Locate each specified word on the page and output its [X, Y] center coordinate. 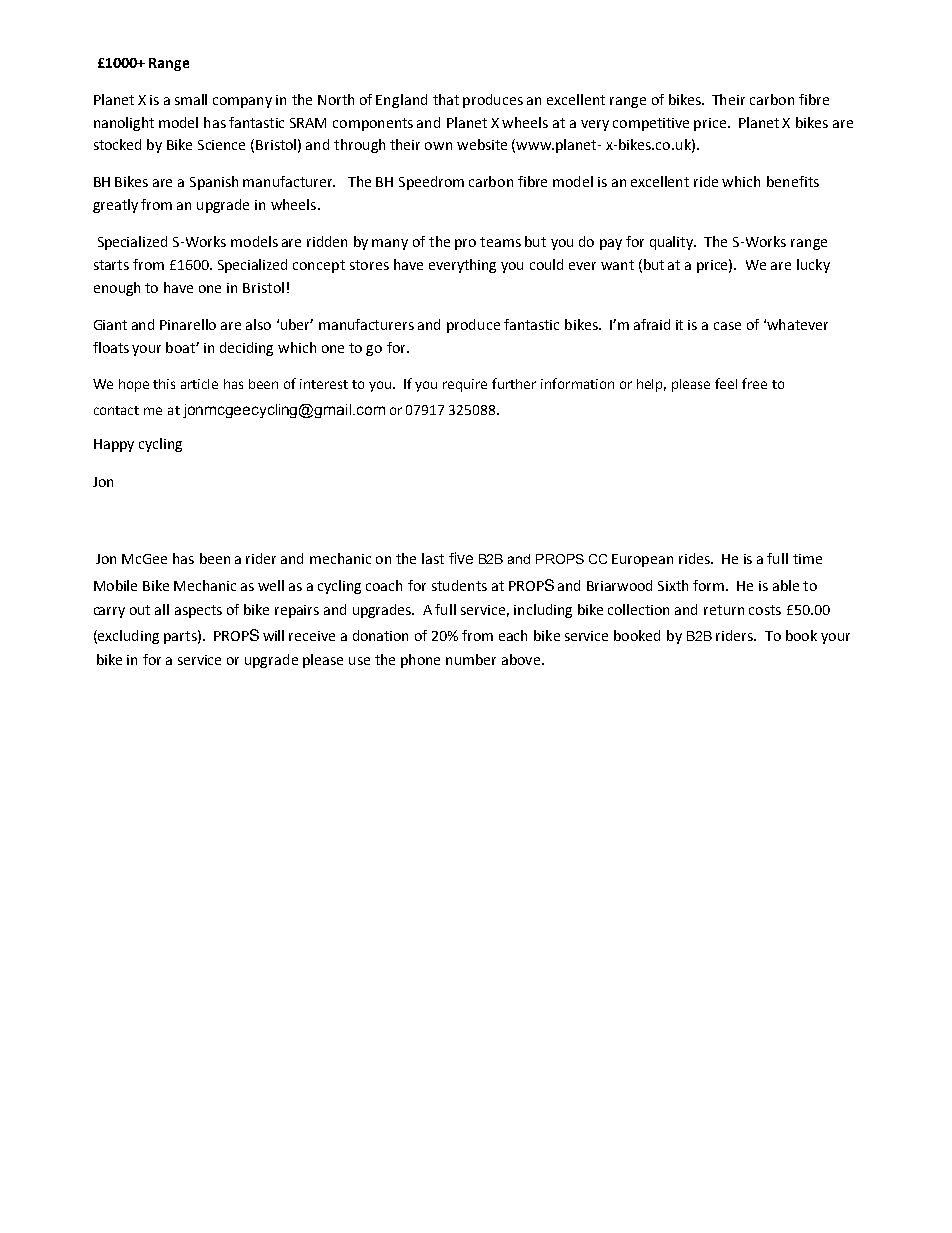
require [465, 385]
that [446, 99]
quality [673, 243]
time [807, 559]
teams [500, 242]
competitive [651, 124]
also [258, 324]
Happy [114, 445]
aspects [198, 611]
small [191, 99]
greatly [115, 206]
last [433, 558]
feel [726, 383]
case [727, 326]
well [271, 585]
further [514, 383]
